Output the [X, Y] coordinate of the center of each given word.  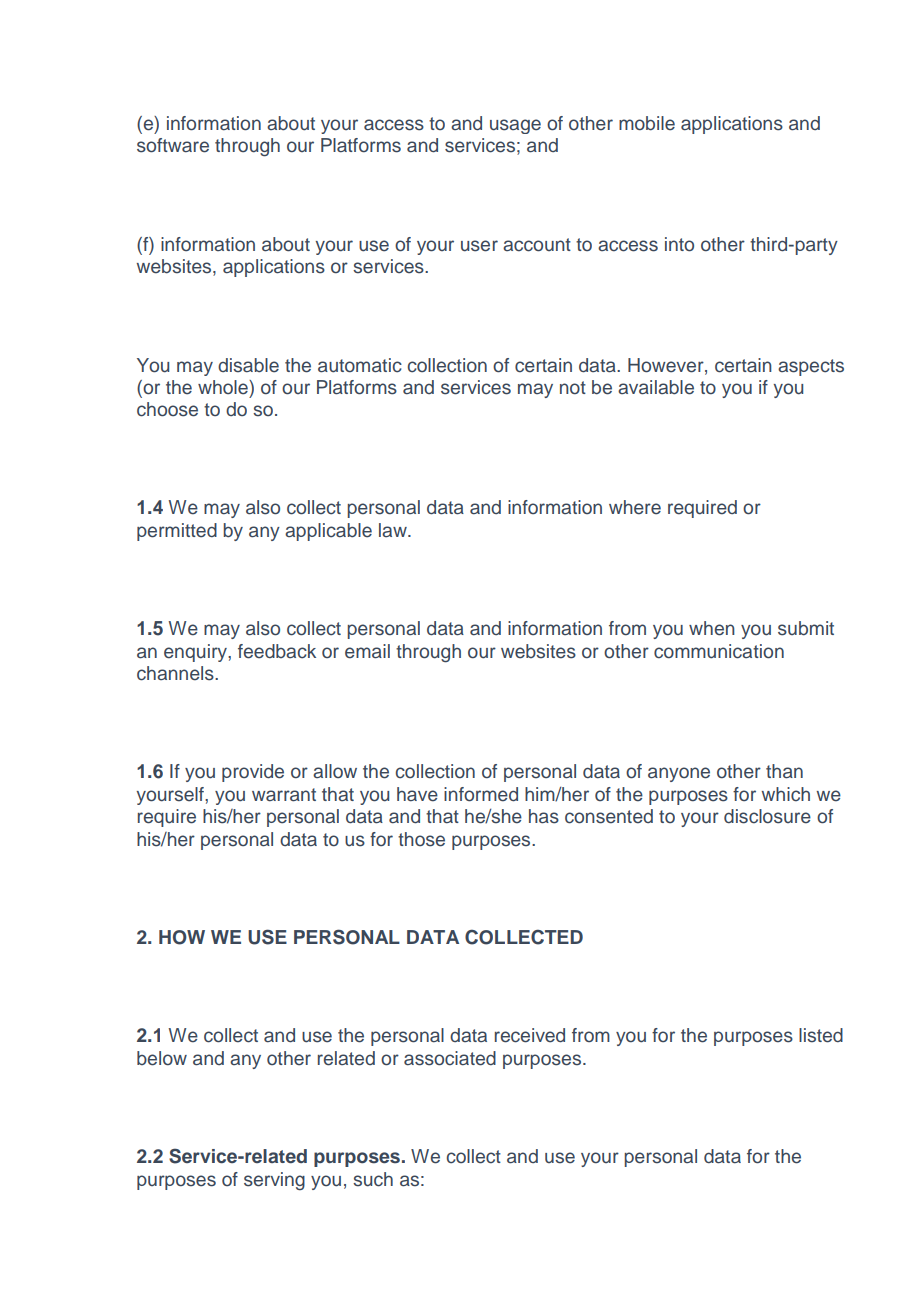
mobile [647, 123]
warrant [284, 795]
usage [515, 126]
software [173, 145]
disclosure [767, 816]
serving [274, 1181]
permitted [177, 532]
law [394, 530]
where [635, 507]
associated [450, 1058]
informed [481, 794]
